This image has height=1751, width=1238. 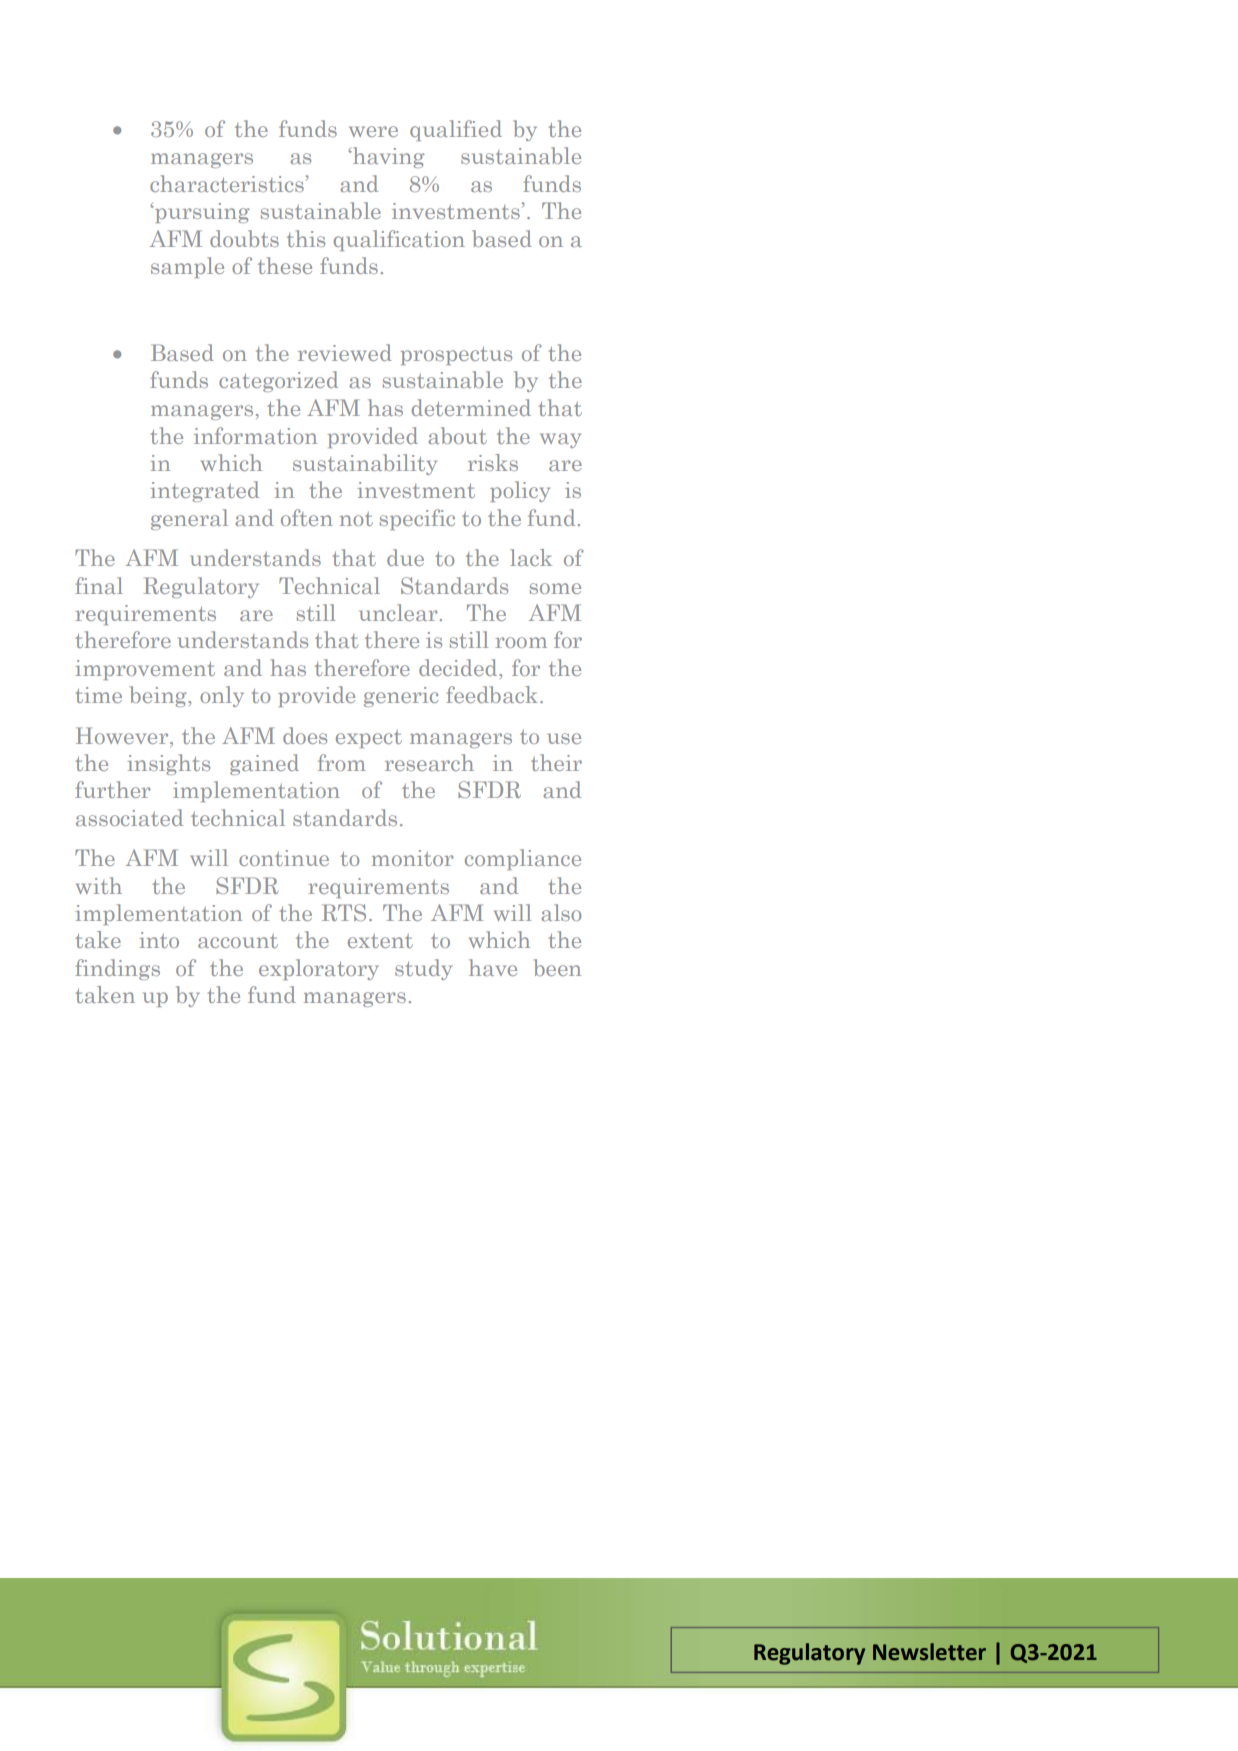 What do you see at coordinates (117, 969) in the image?
I see `findings` at bounding box center [117, 969].
